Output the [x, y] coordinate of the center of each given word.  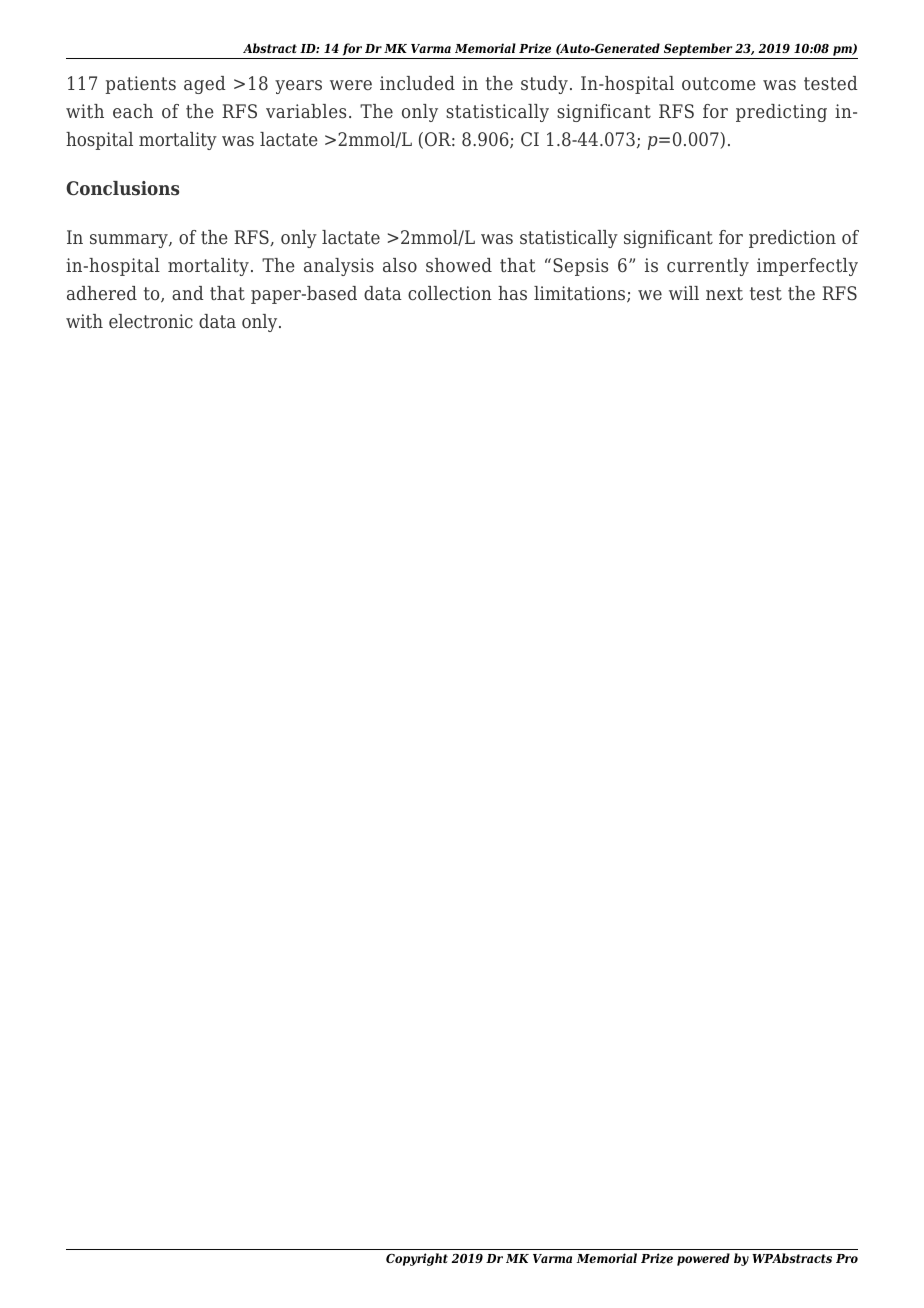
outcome [719, 84]
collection [450, 293]
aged [205, 85]
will [684, 293]
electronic [151, 321]
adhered [102, 293]
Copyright [417, 1259]
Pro [847, 1258]
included [417, 83]
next [724, 294]
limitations [581, 294]
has [512, 293]
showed [459, 265]
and [188, 293]
